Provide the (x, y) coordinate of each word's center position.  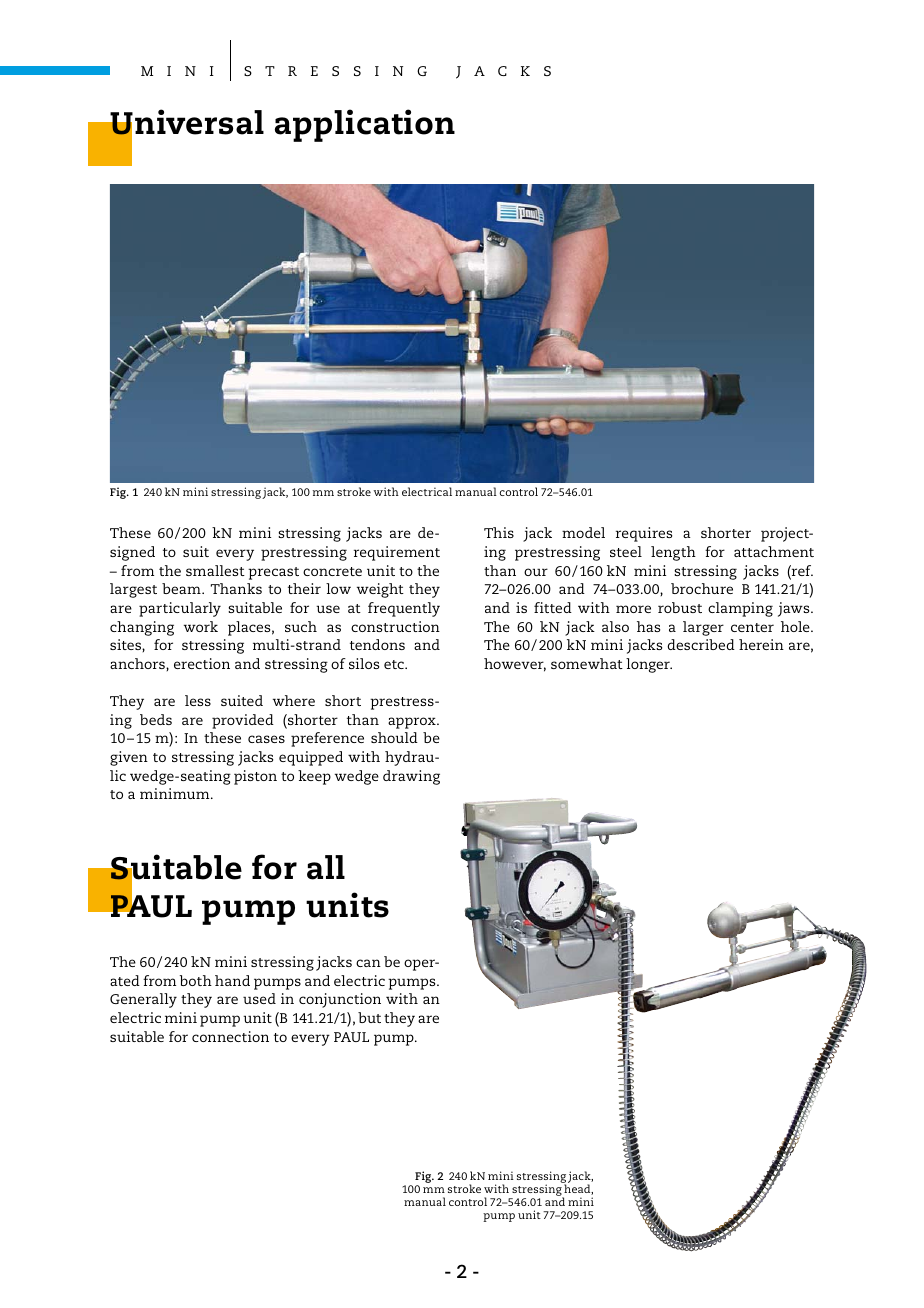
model (583, 532)
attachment (774, 551)
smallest (215, 570)
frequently (404, 609)
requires (644, 534)
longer (649, 665)
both (196, 980)
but (369, 1017)
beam (182, 588)
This (499, 532)
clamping (740, 609)
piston (255, 777)
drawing (411, 777)
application (365, 125)
